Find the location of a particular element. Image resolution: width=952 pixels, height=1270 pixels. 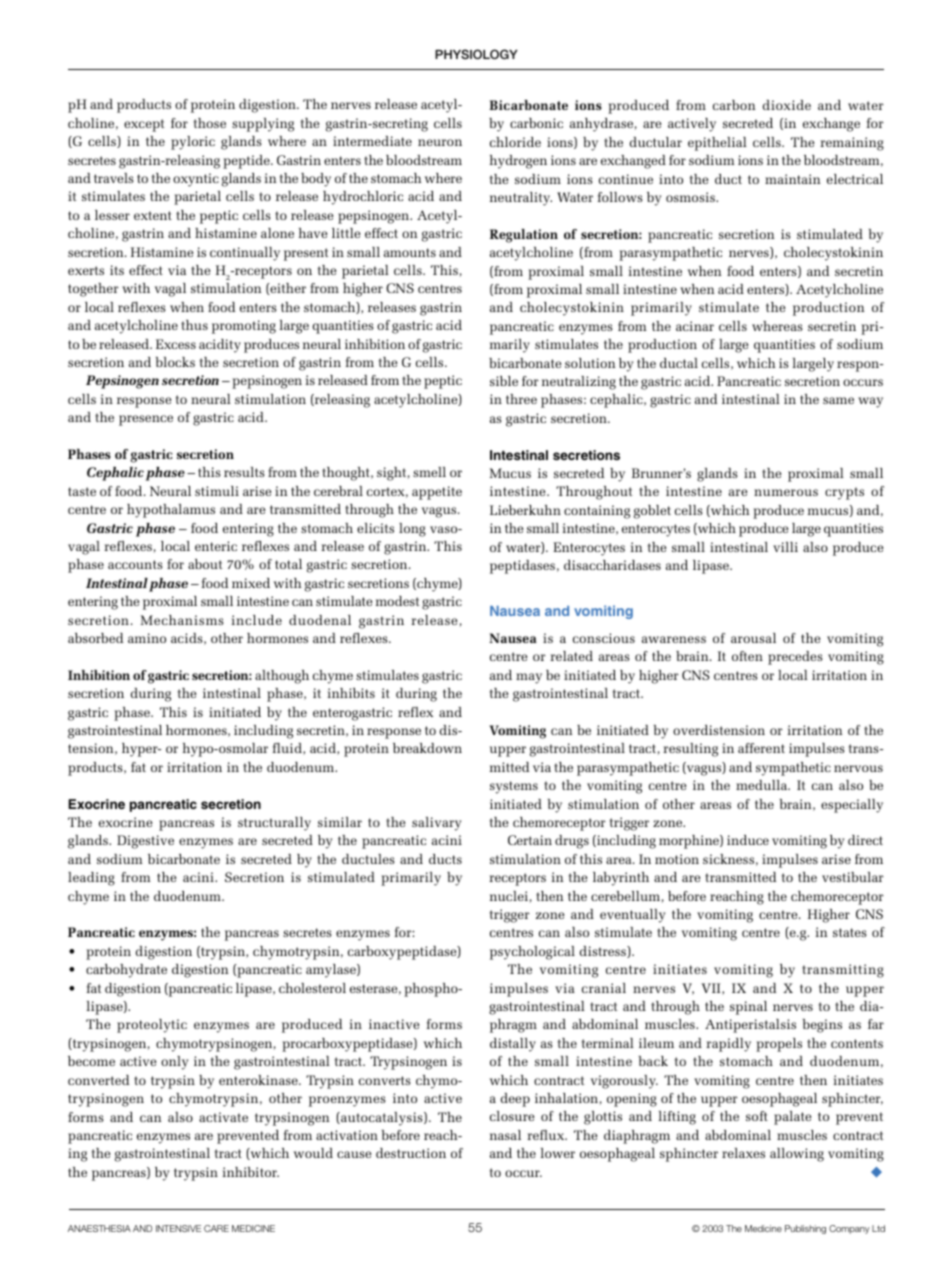

pyloric is located at coordinates (193, 143).
